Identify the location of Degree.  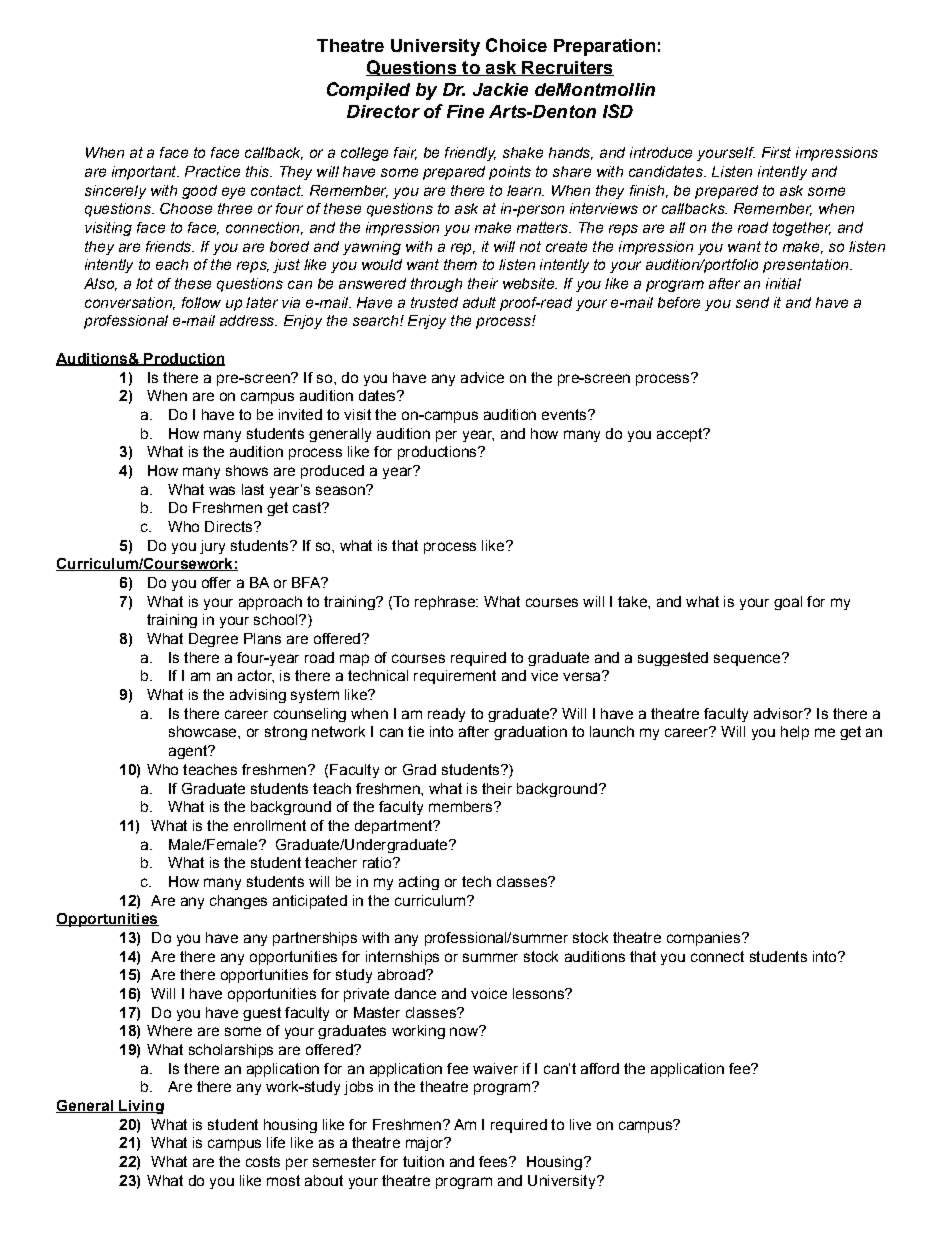
(213, 640).
